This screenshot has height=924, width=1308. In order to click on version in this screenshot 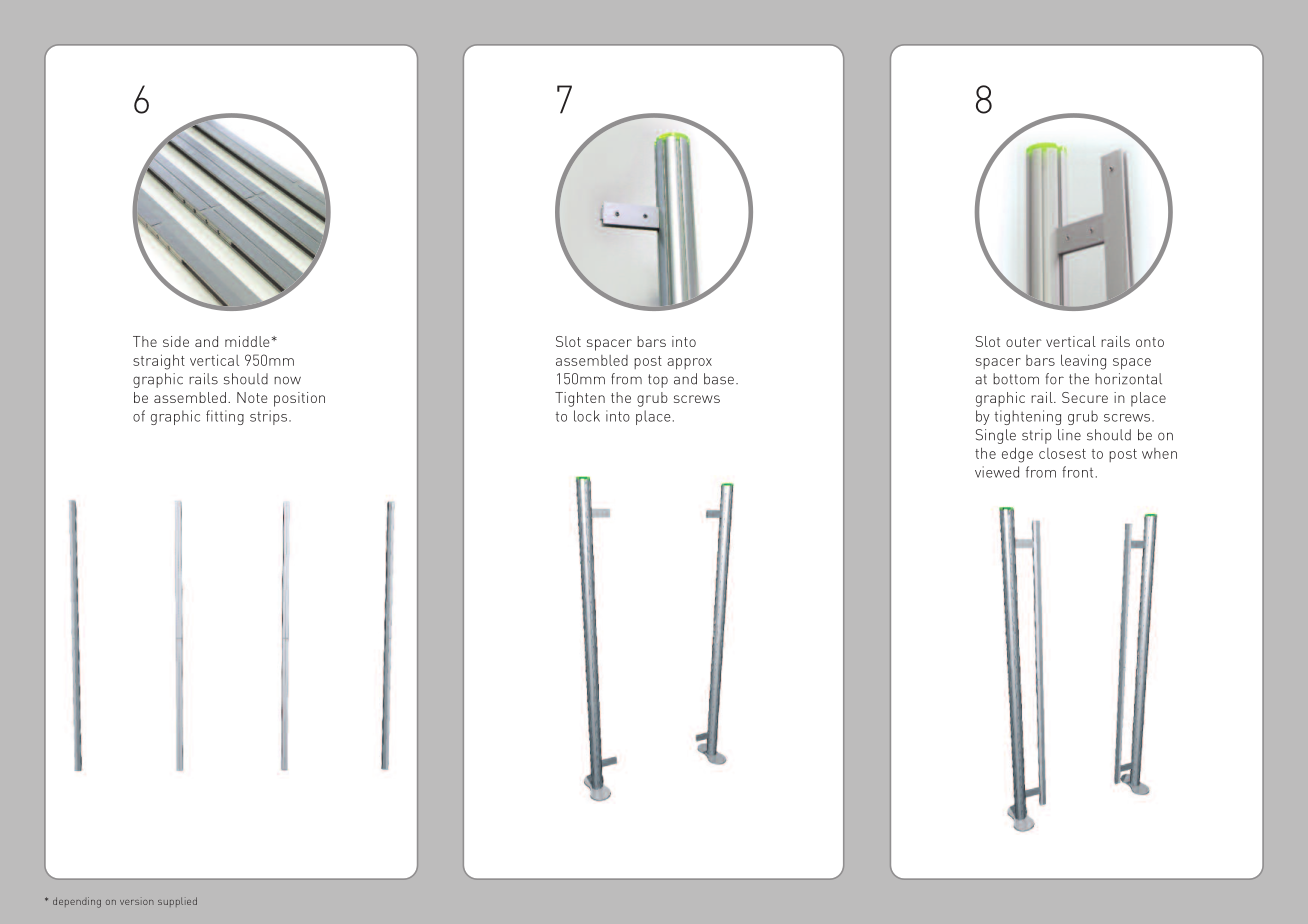, I will do `click(137, 902)`.
